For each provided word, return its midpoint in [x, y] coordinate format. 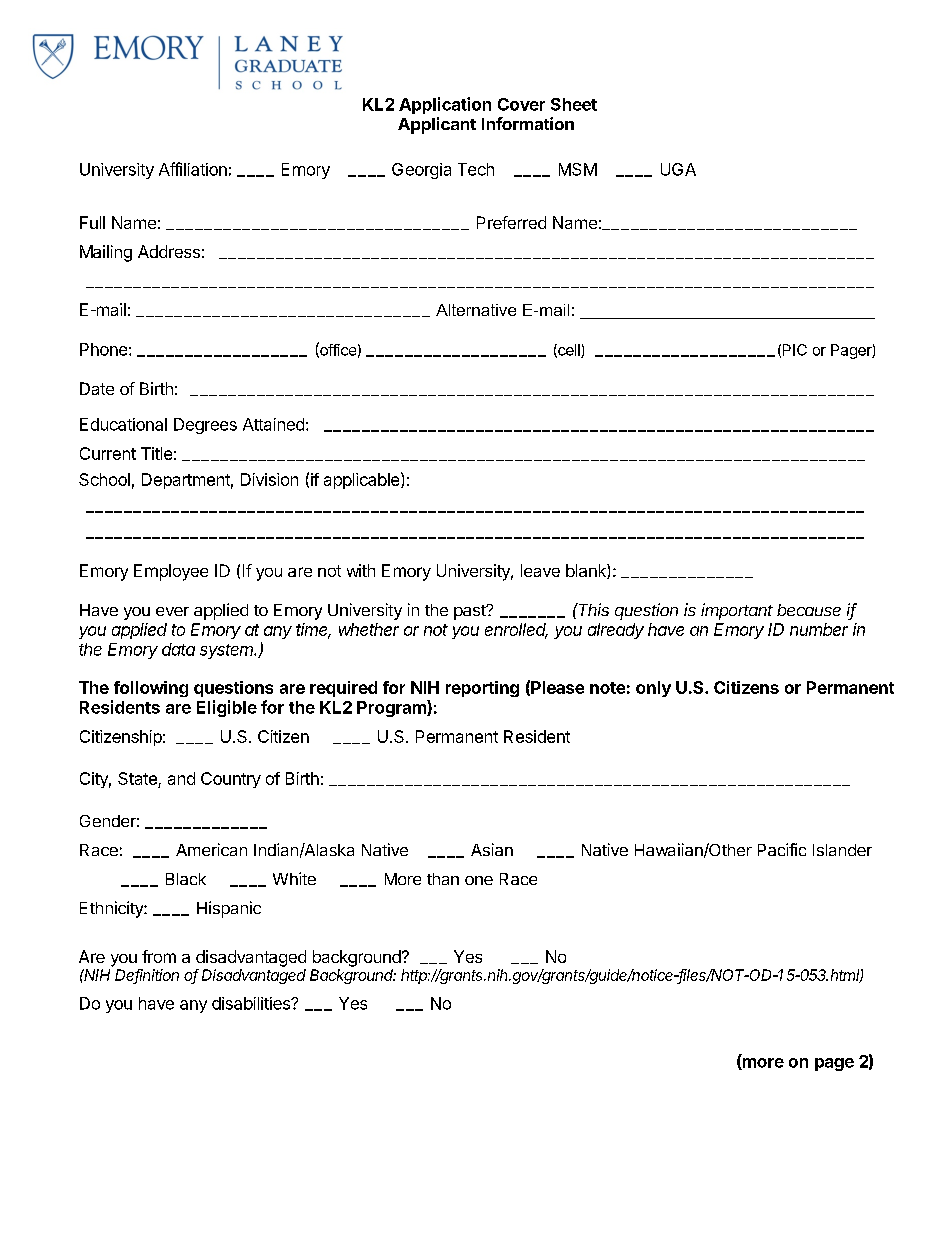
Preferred [511, 222]
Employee [171, 572]
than [443, 879]
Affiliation [193, 169]
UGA [678, 169]
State [138, 780]
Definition [147, 976]
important [737, 611]
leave [540, 570]
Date [97, 388]
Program [392, 708]
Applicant [437, 125]
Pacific [782, 849]
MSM [578, 169]
